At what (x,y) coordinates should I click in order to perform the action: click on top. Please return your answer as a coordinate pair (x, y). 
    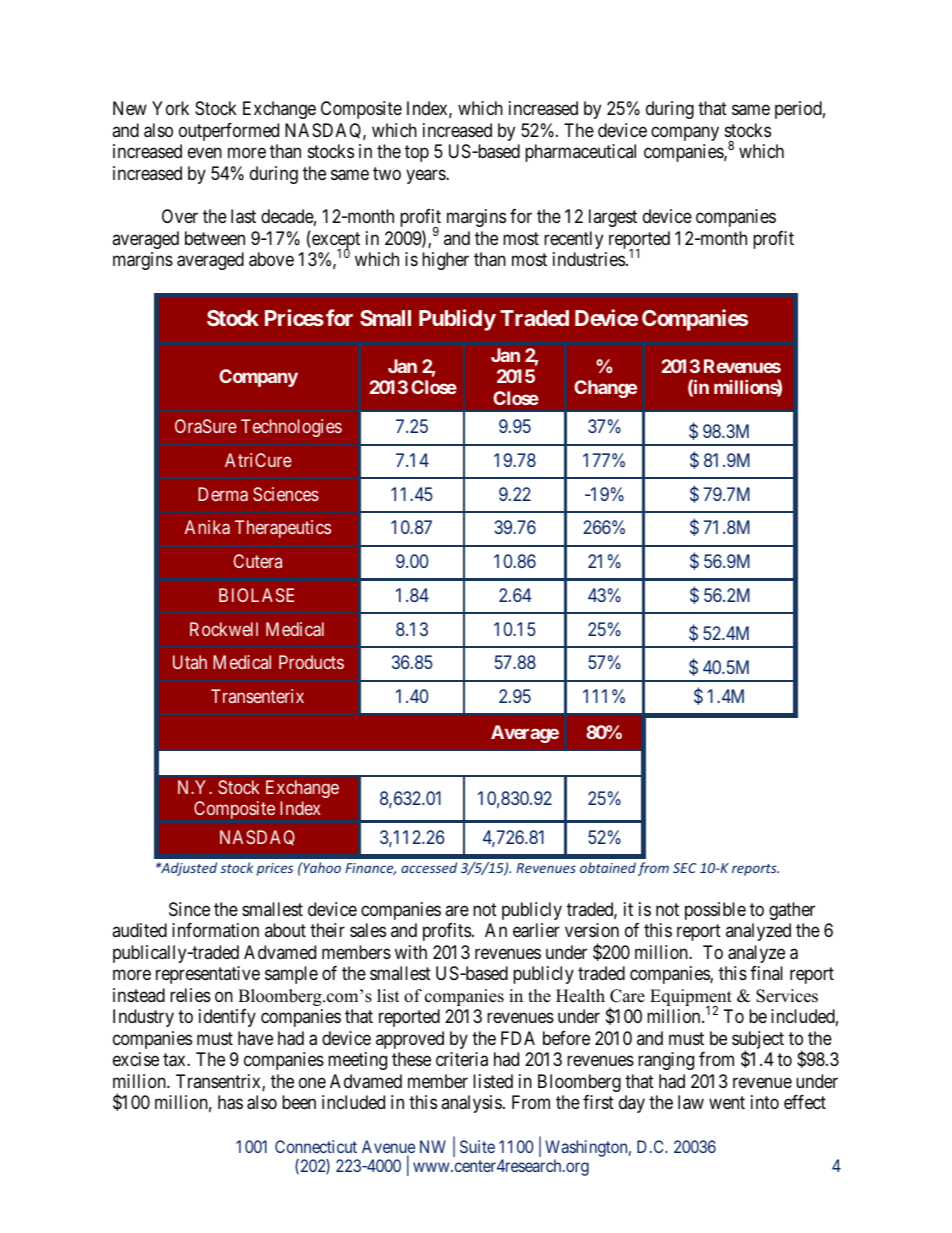
    Looking at the image, I should click on (417, 154).
